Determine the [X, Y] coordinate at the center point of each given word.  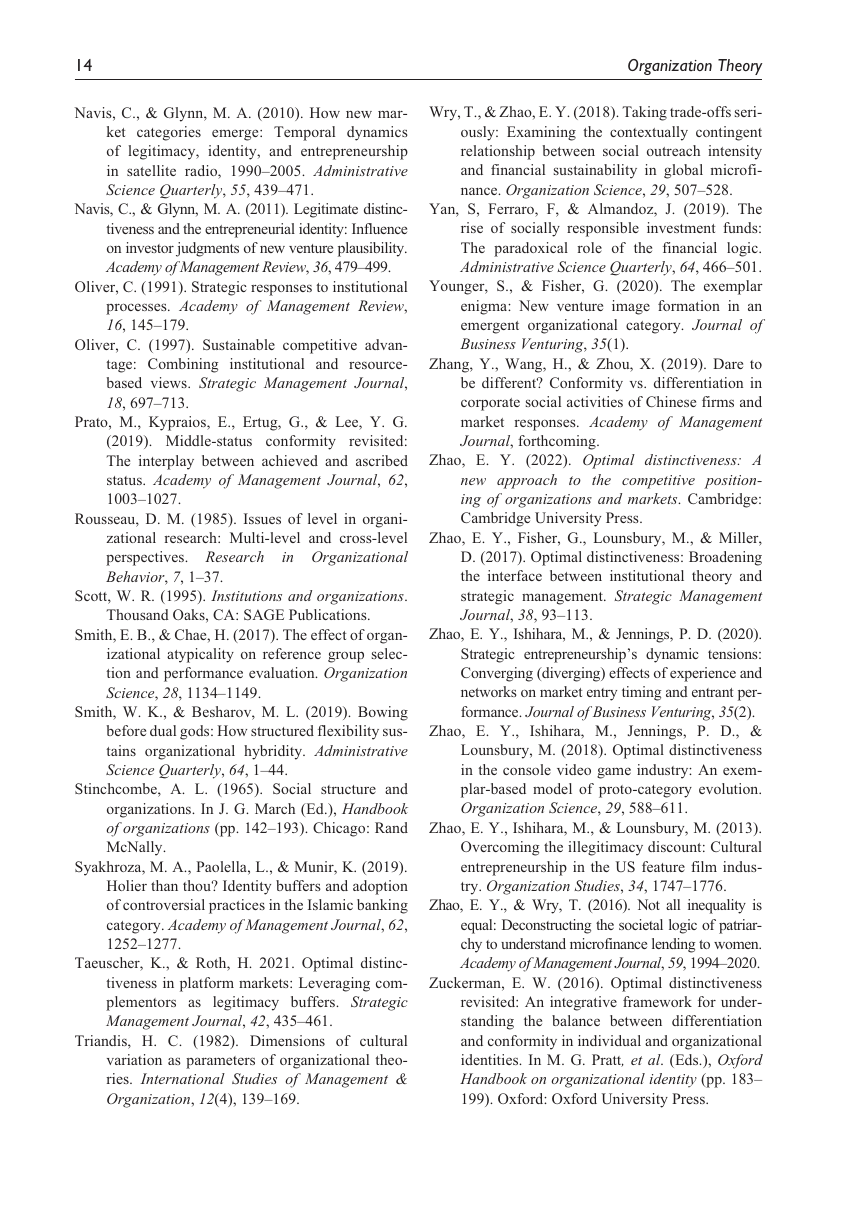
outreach [673, 150]
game [614, 773]
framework [657, 1001]
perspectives [146, 558]
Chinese [671, 401]
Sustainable [239, 344]
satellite [151, 170]
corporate [490, 404]
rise [472, 227]
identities [491, 1059]
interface [515, 575]
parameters [220, 1062]
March [275, 808]
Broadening [725, 558]
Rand [391, 827]
